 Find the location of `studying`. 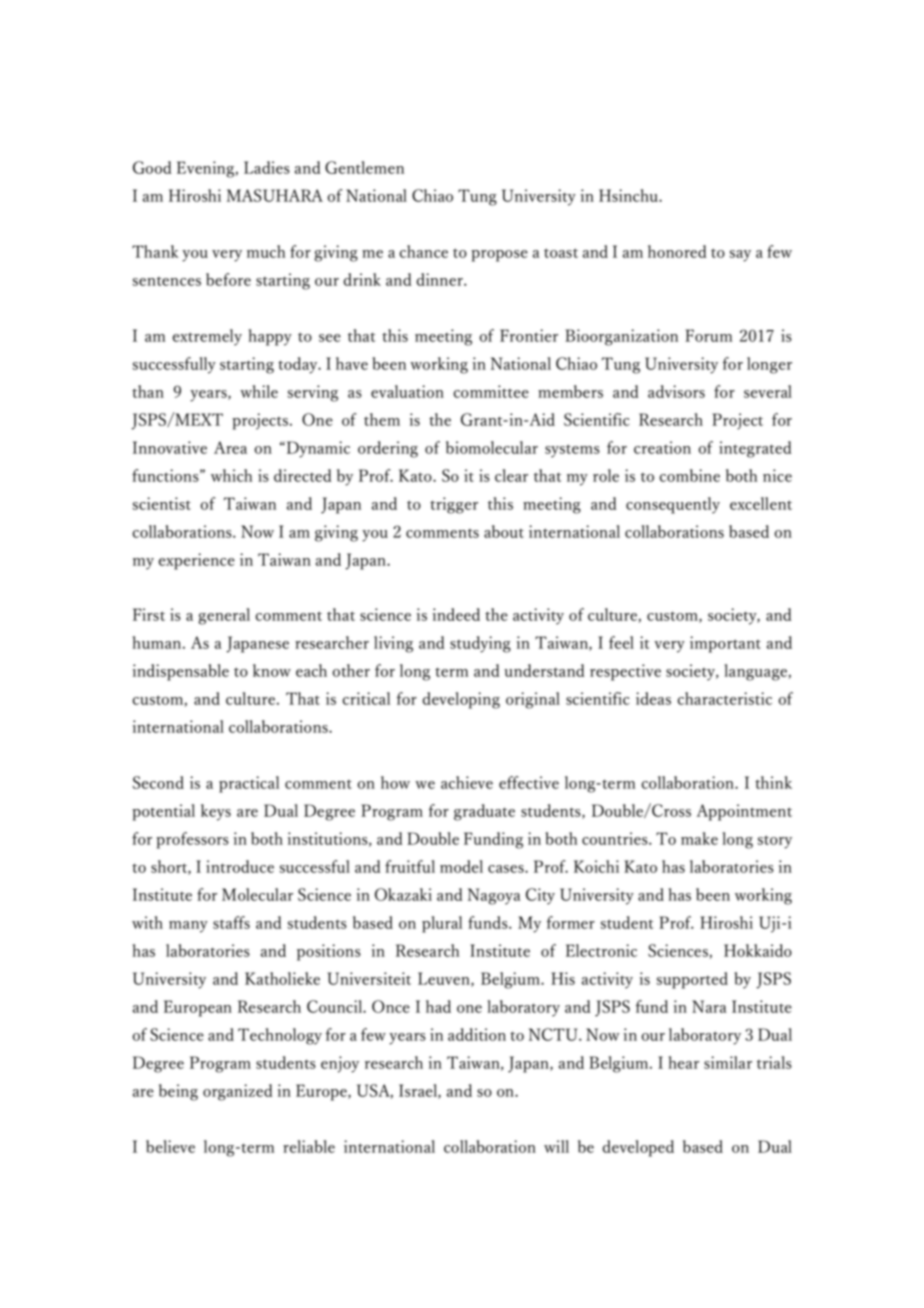

studying is located at coordinates (480, 644).
